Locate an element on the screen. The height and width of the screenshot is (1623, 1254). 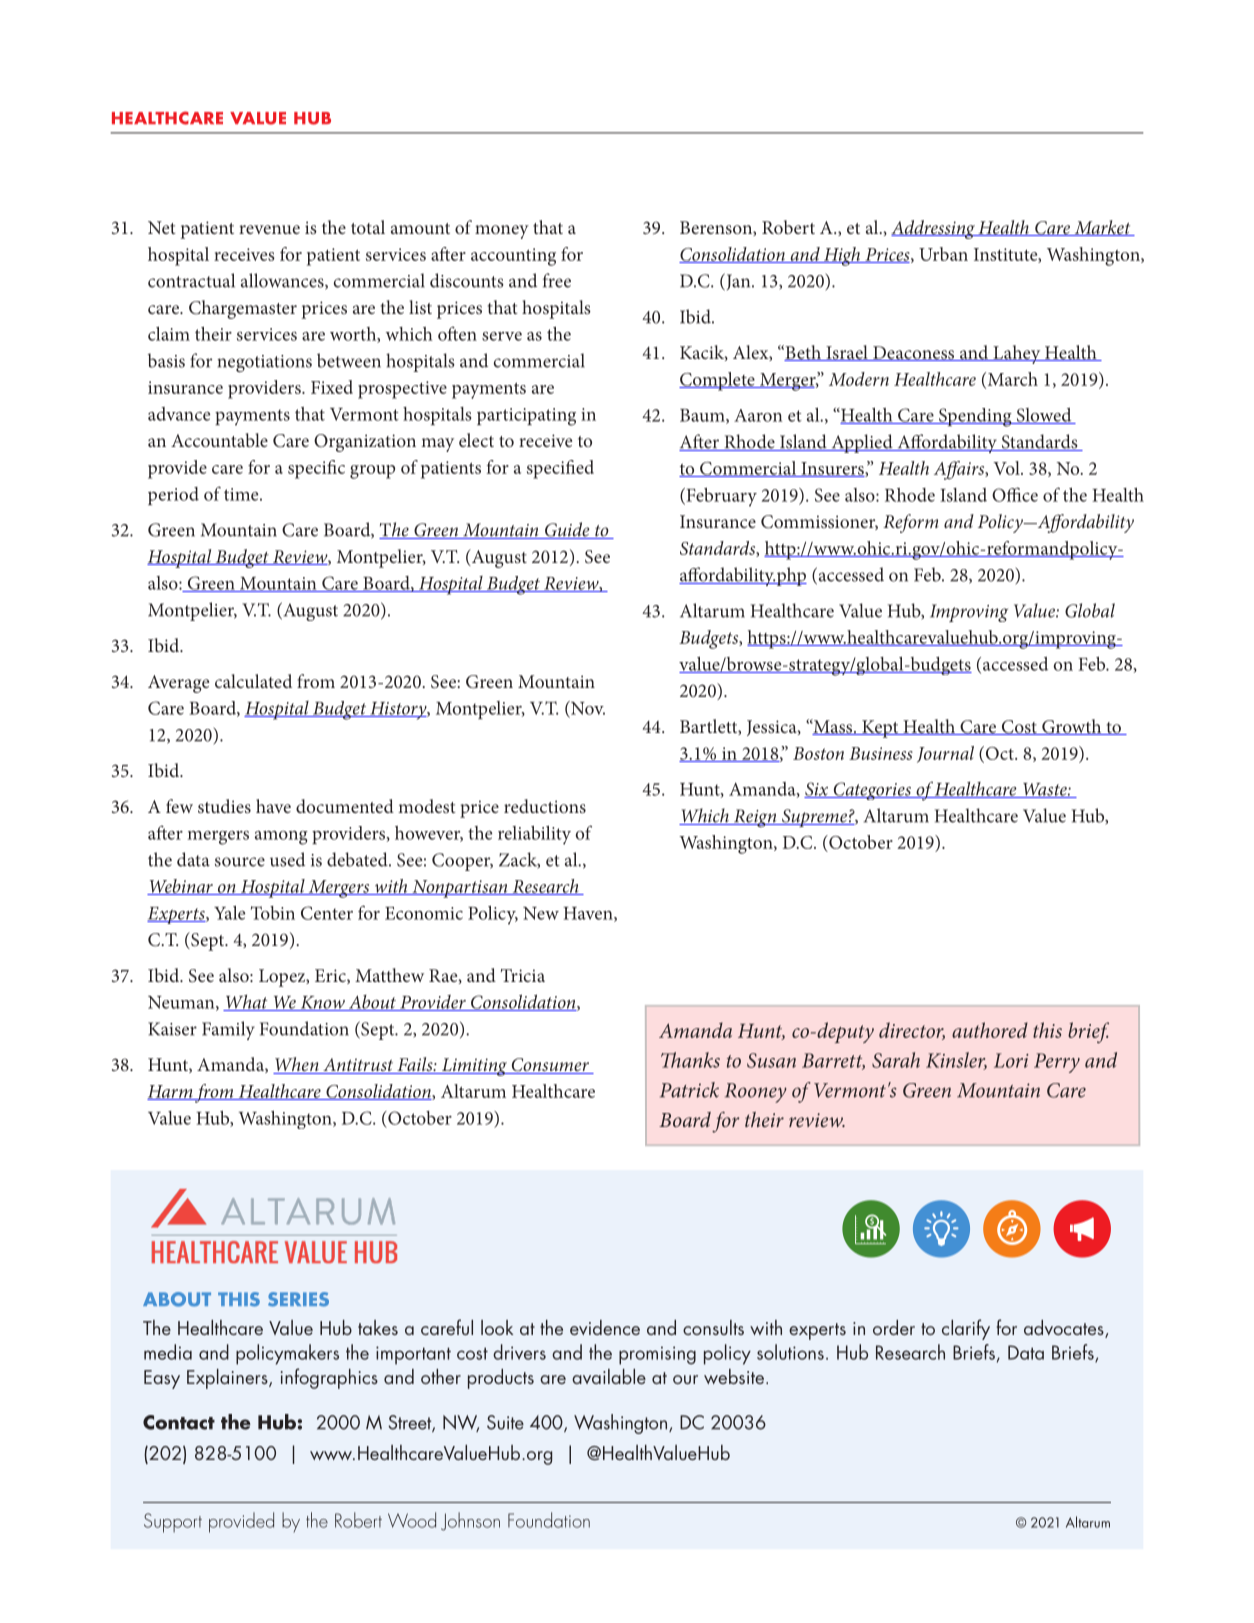
Support is located at coordinates (173, 1523).
